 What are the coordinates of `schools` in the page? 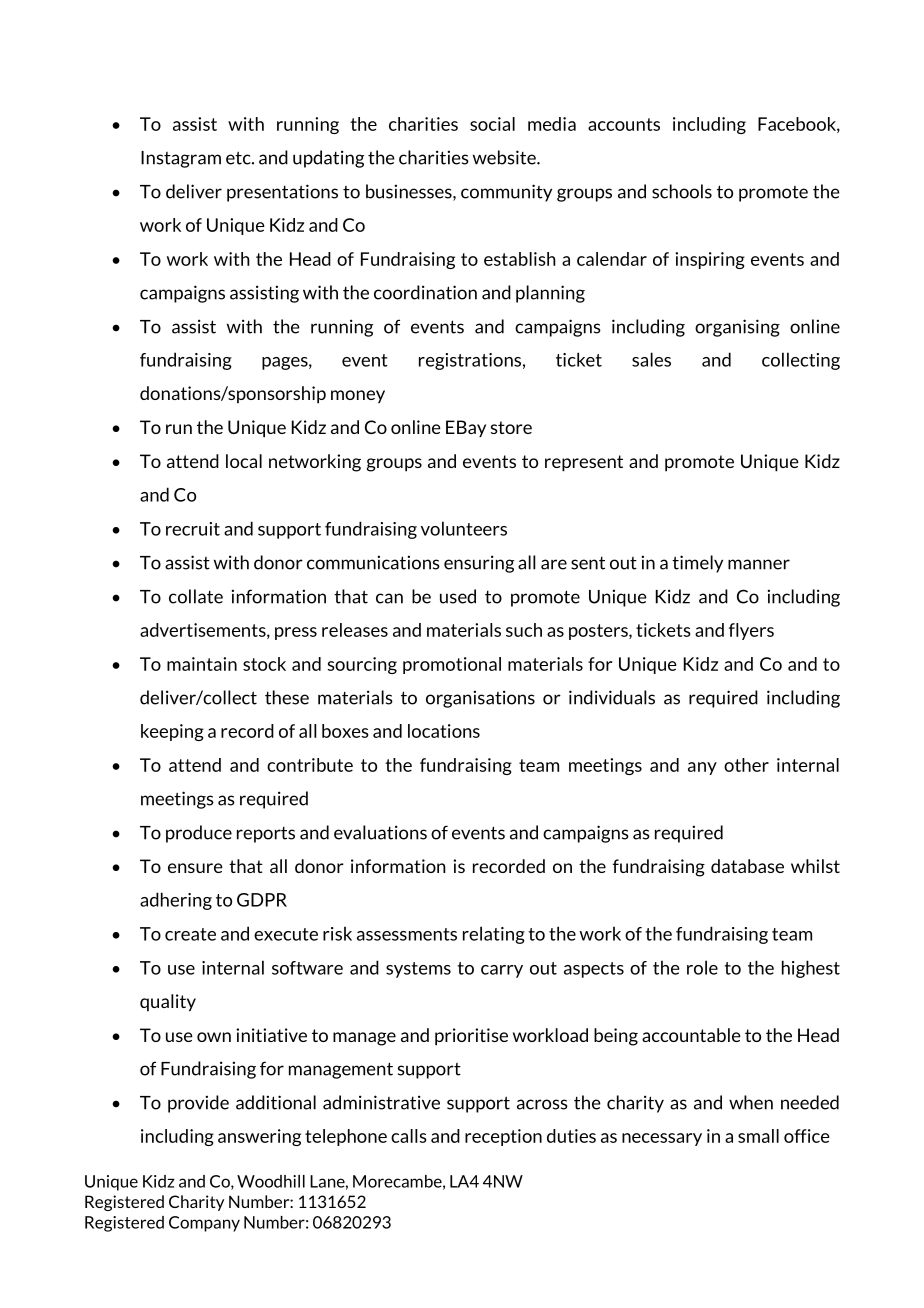 It's located at (682, 191).
